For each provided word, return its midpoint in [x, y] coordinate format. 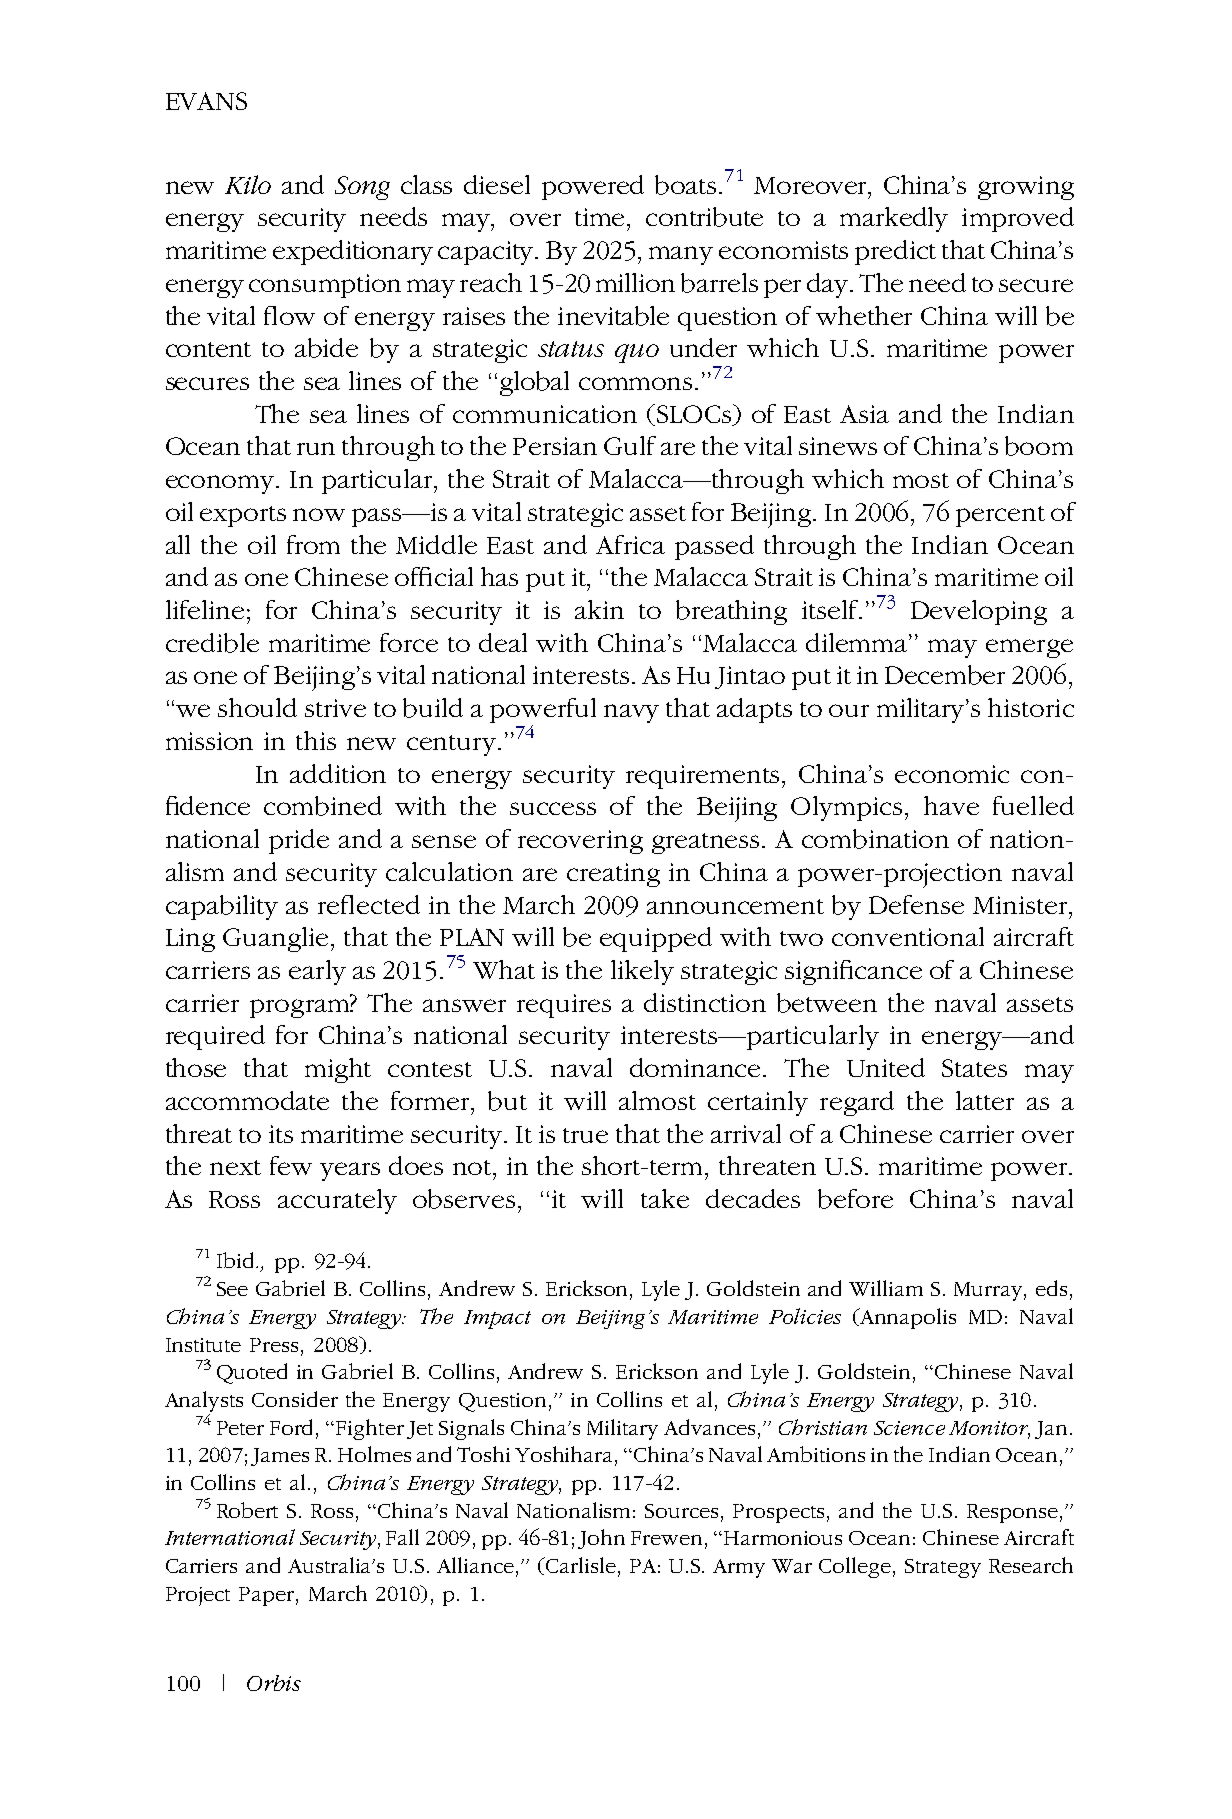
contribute [704, 217]
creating [613, 875]
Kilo [248, 184]
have [951, 805]
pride [299, 841]
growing [1026, 188]
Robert [247, 1510]
